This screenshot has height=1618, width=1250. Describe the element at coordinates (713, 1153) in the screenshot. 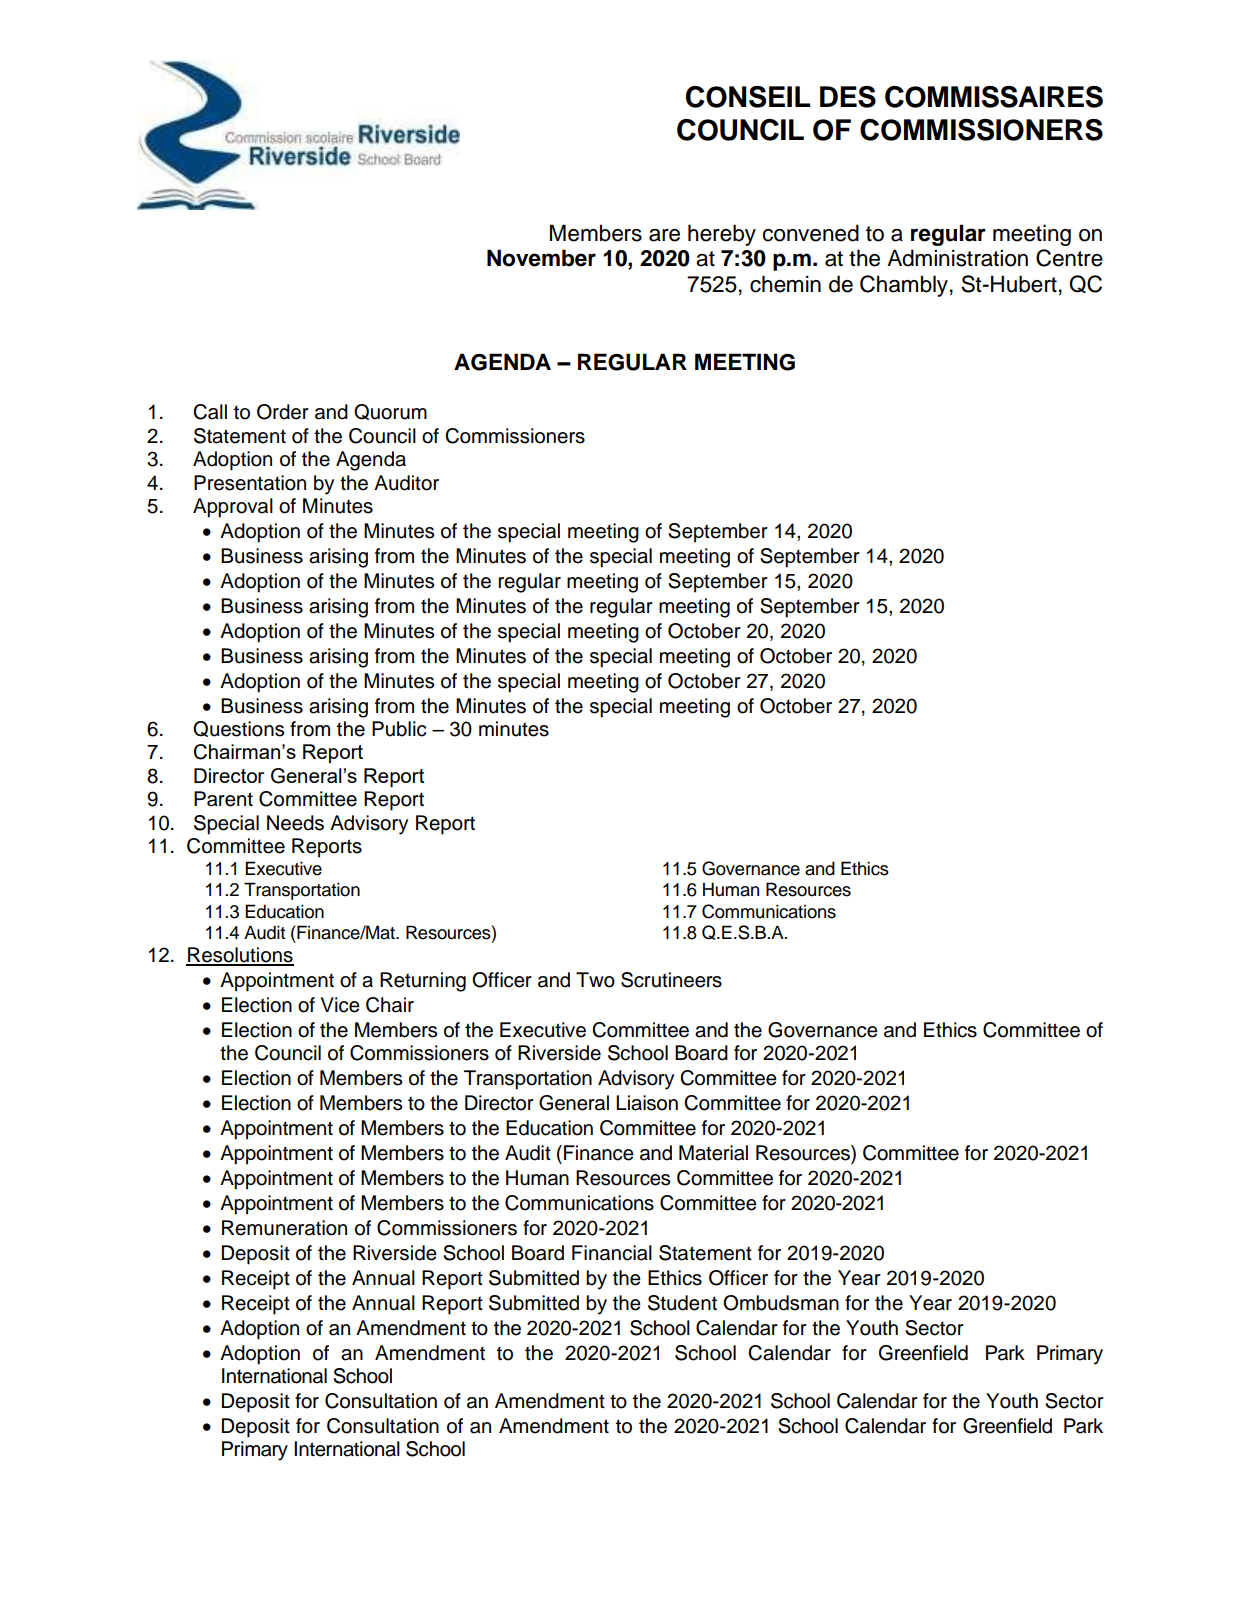

I see `Material` at that location.
